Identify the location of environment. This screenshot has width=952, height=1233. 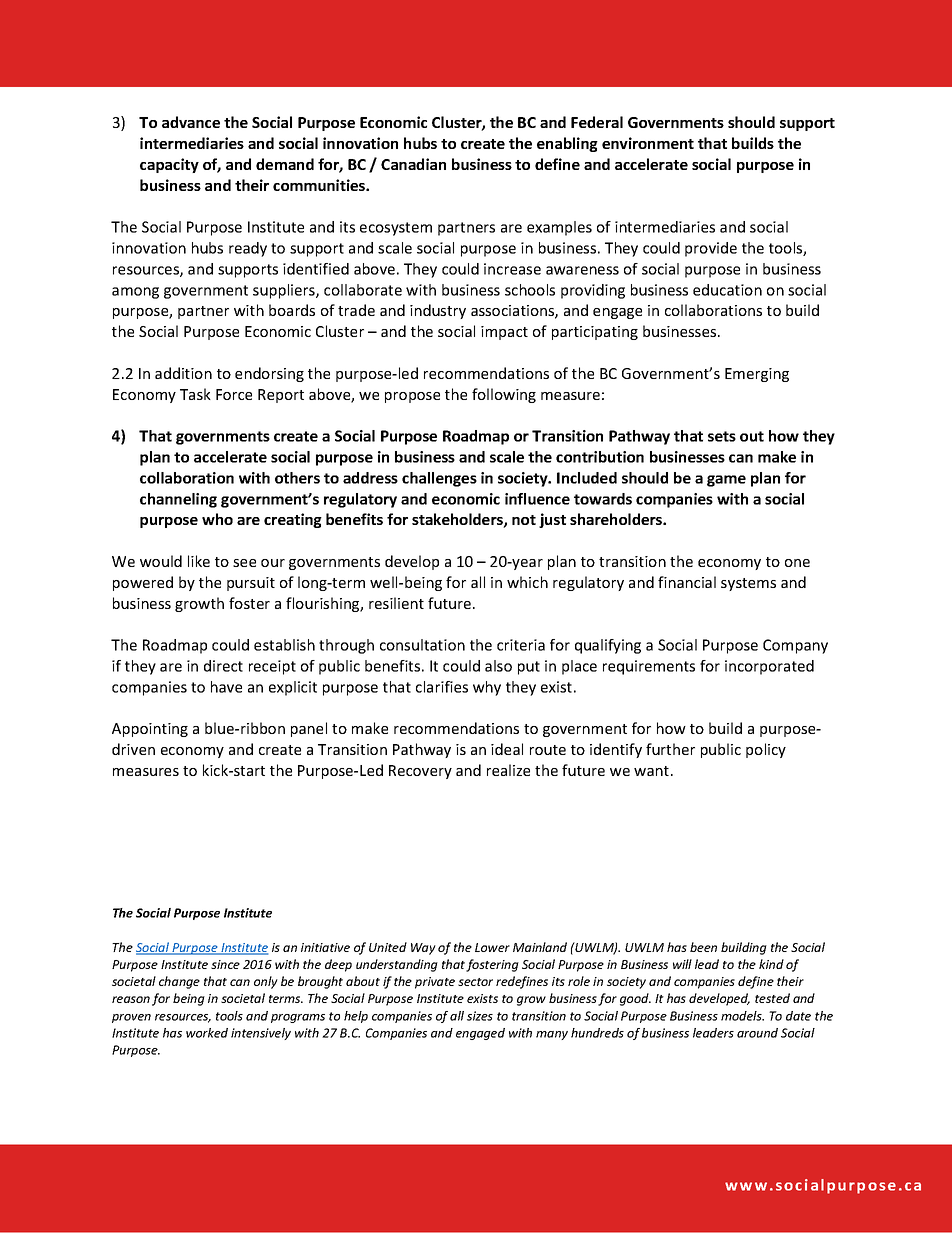
(648, 143).
